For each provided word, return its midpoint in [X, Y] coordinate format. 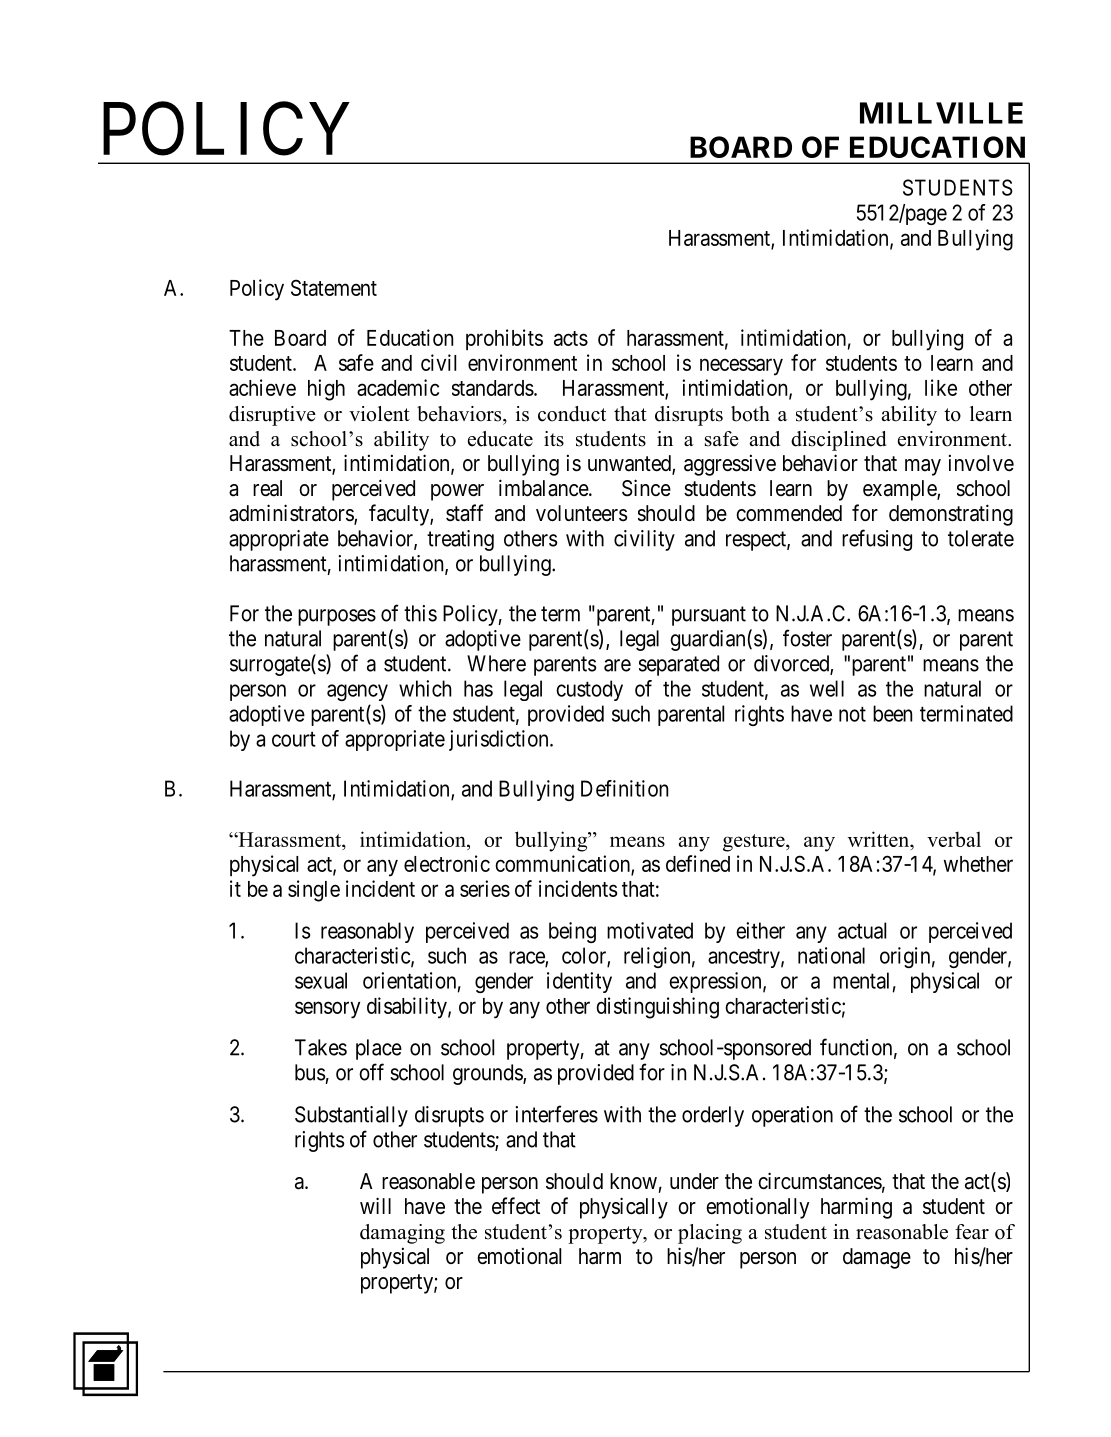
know [633, 1181]
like [941, 387]
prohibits [504, 339]
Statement [334, 287]
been [892, 713]
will [375, 1205]
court [294, 739]
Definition [624, 788]
